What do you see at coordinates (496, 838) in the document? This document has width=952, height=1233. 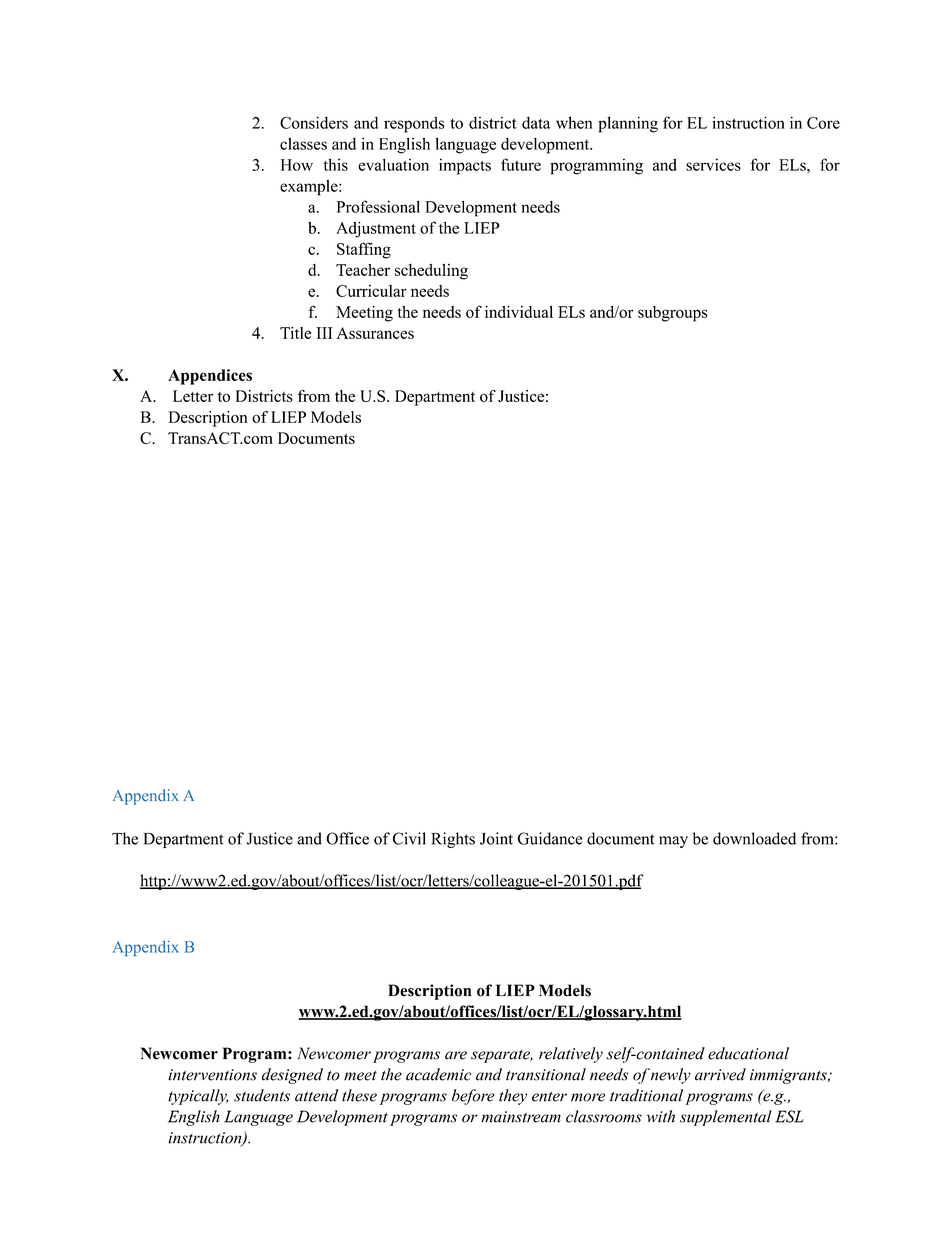 I see `Joint` at bounding box center [496, 838].
